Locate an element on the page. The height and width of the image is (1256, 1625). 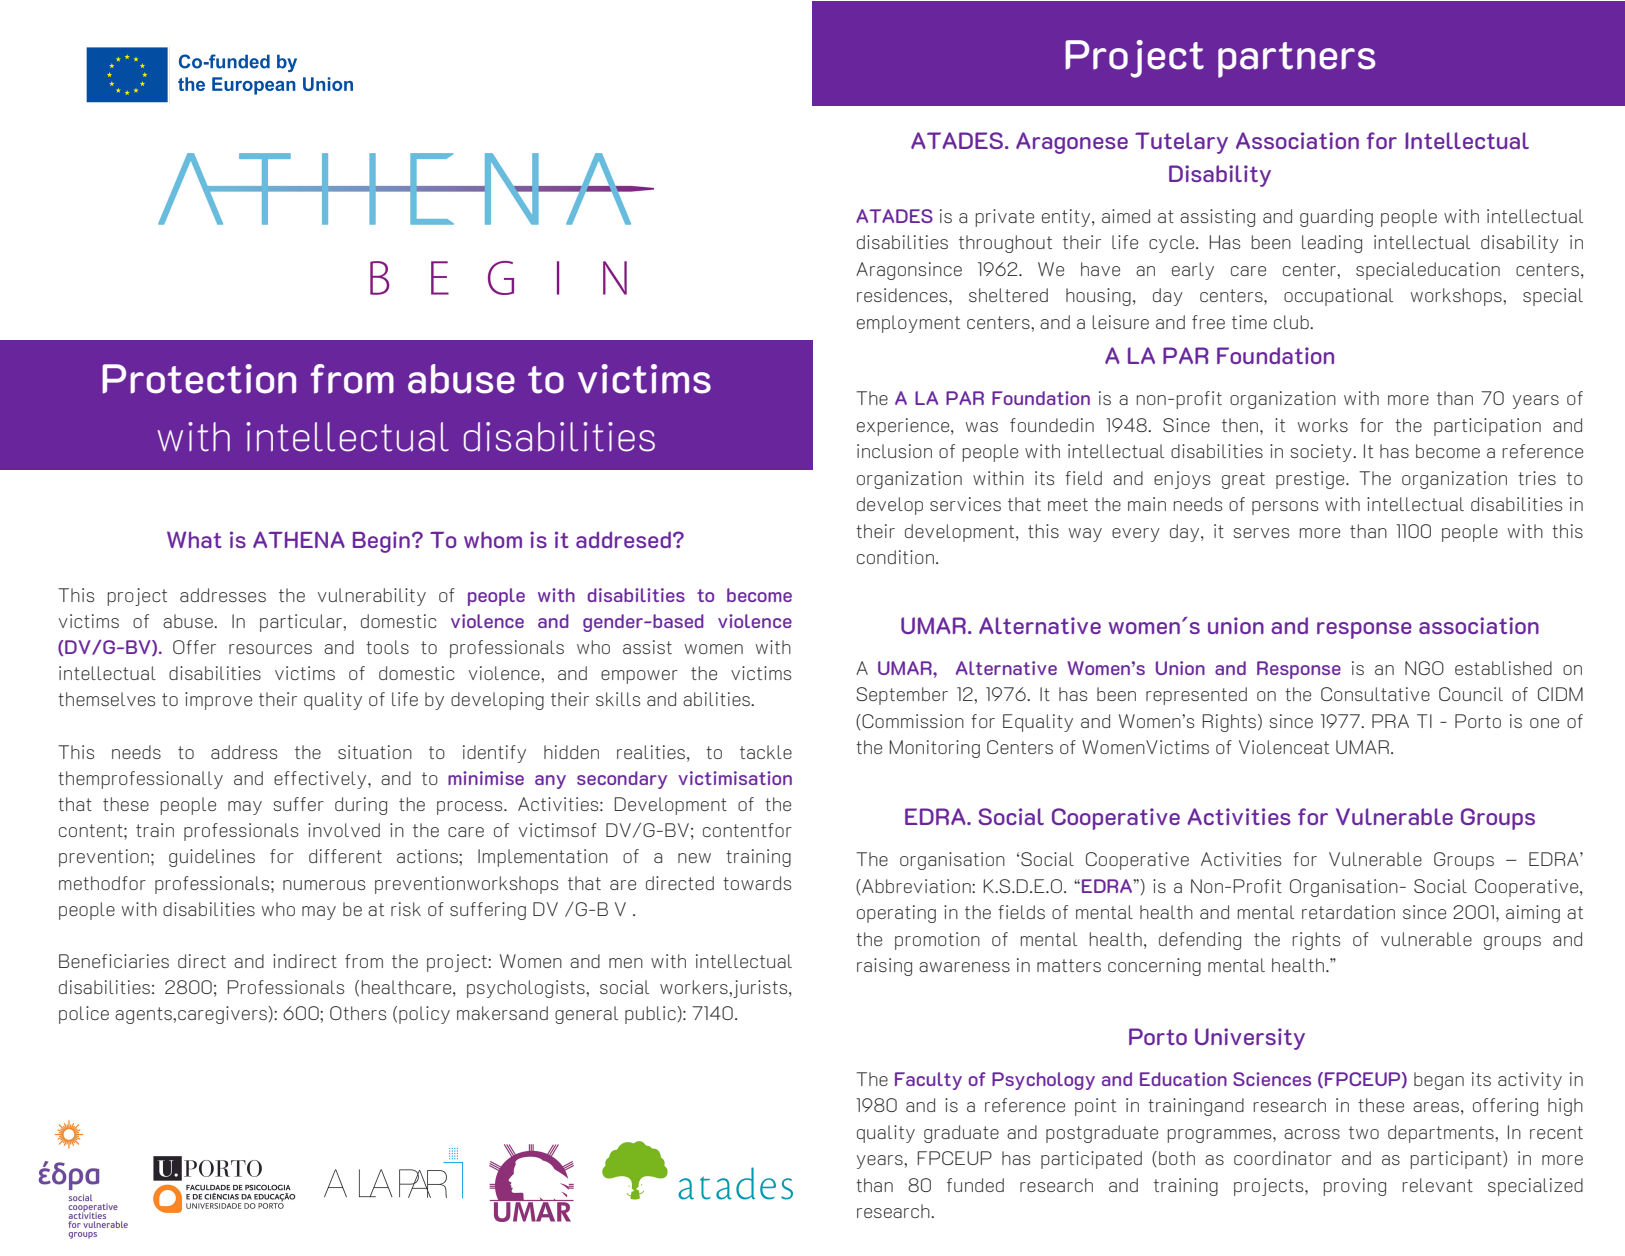
resources is located at coordinates (270, 649).
